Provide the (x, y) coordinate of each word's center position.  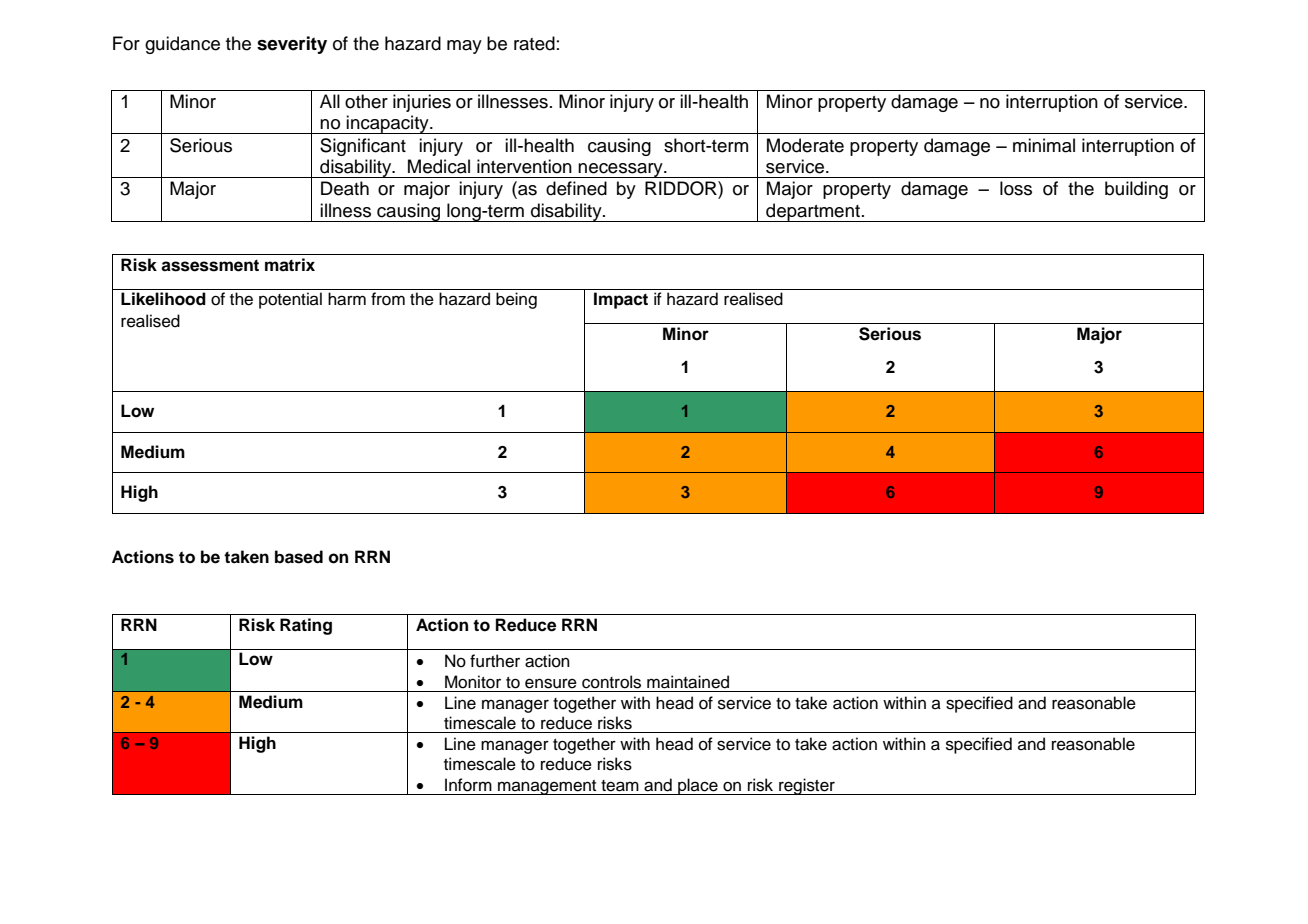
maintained (688, 682)
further (495, 661)
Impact (621, 300)
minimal (1044, 145)
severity (292, 45)
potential (290, 300)
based (299, 557)
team (620, 786)
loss (1016, 188)
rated (534, 43)
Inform (468, 785)
